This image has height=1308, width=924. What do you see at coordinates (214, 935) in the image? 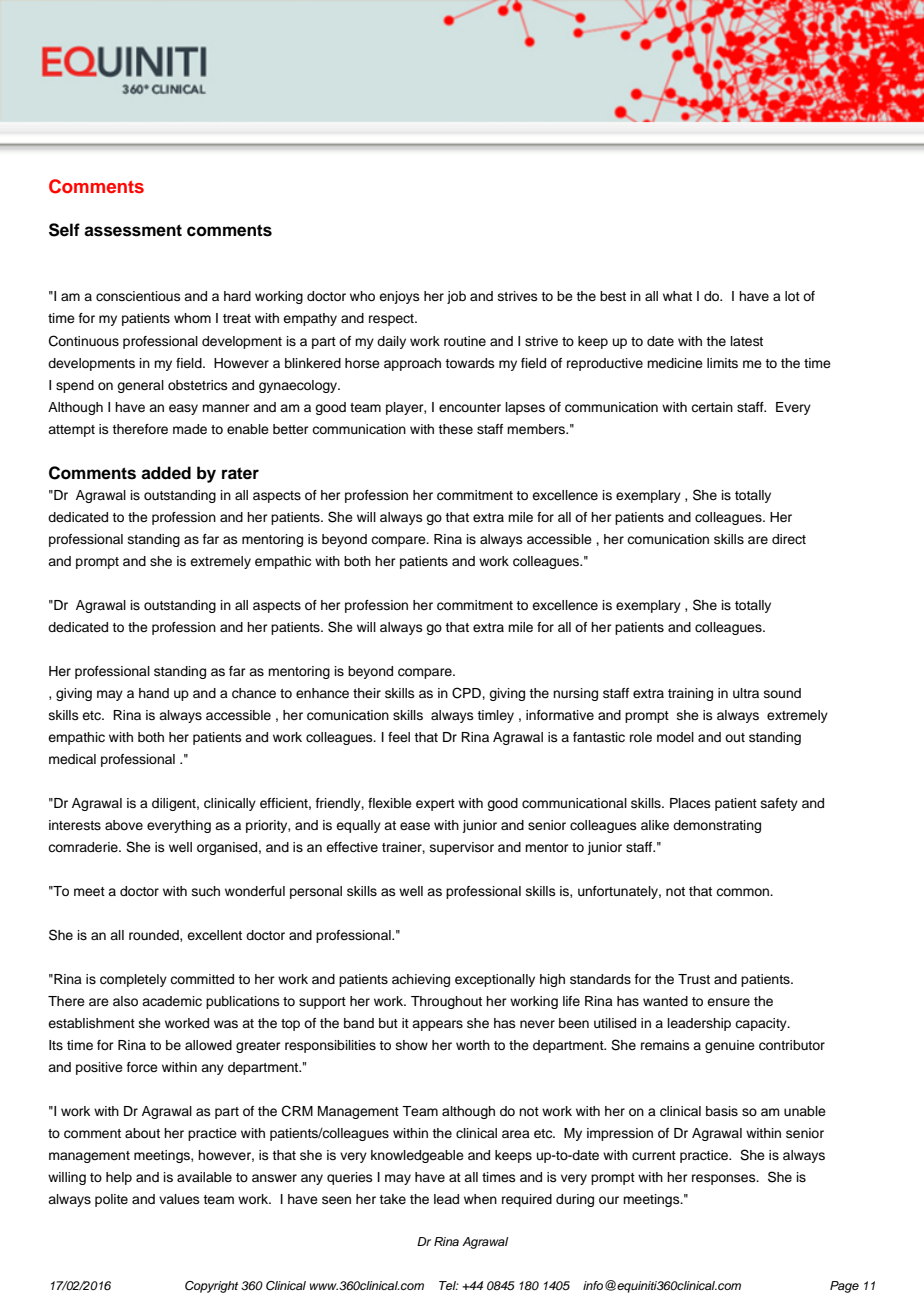
I see `excellent` at bounding box center [214, 935].
